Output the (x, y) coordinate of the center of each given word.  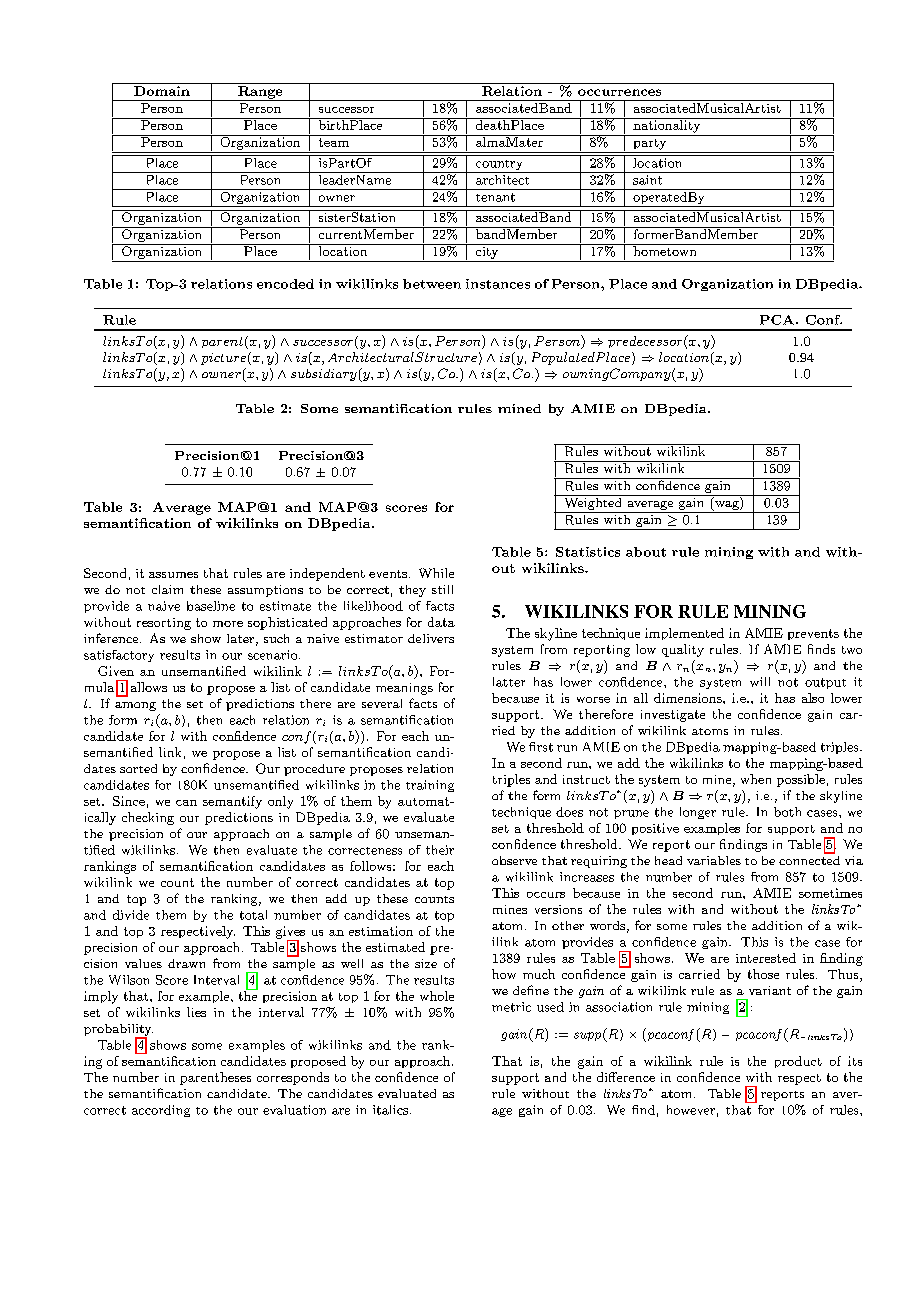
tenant (495, 197)
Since (129, 801)
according (161, 1111)
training (430, 786)
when (756, 779)
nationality (667, 125)
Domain (162, 91)
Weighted (593, 502)
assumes (173, 575)
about (646, 552)
